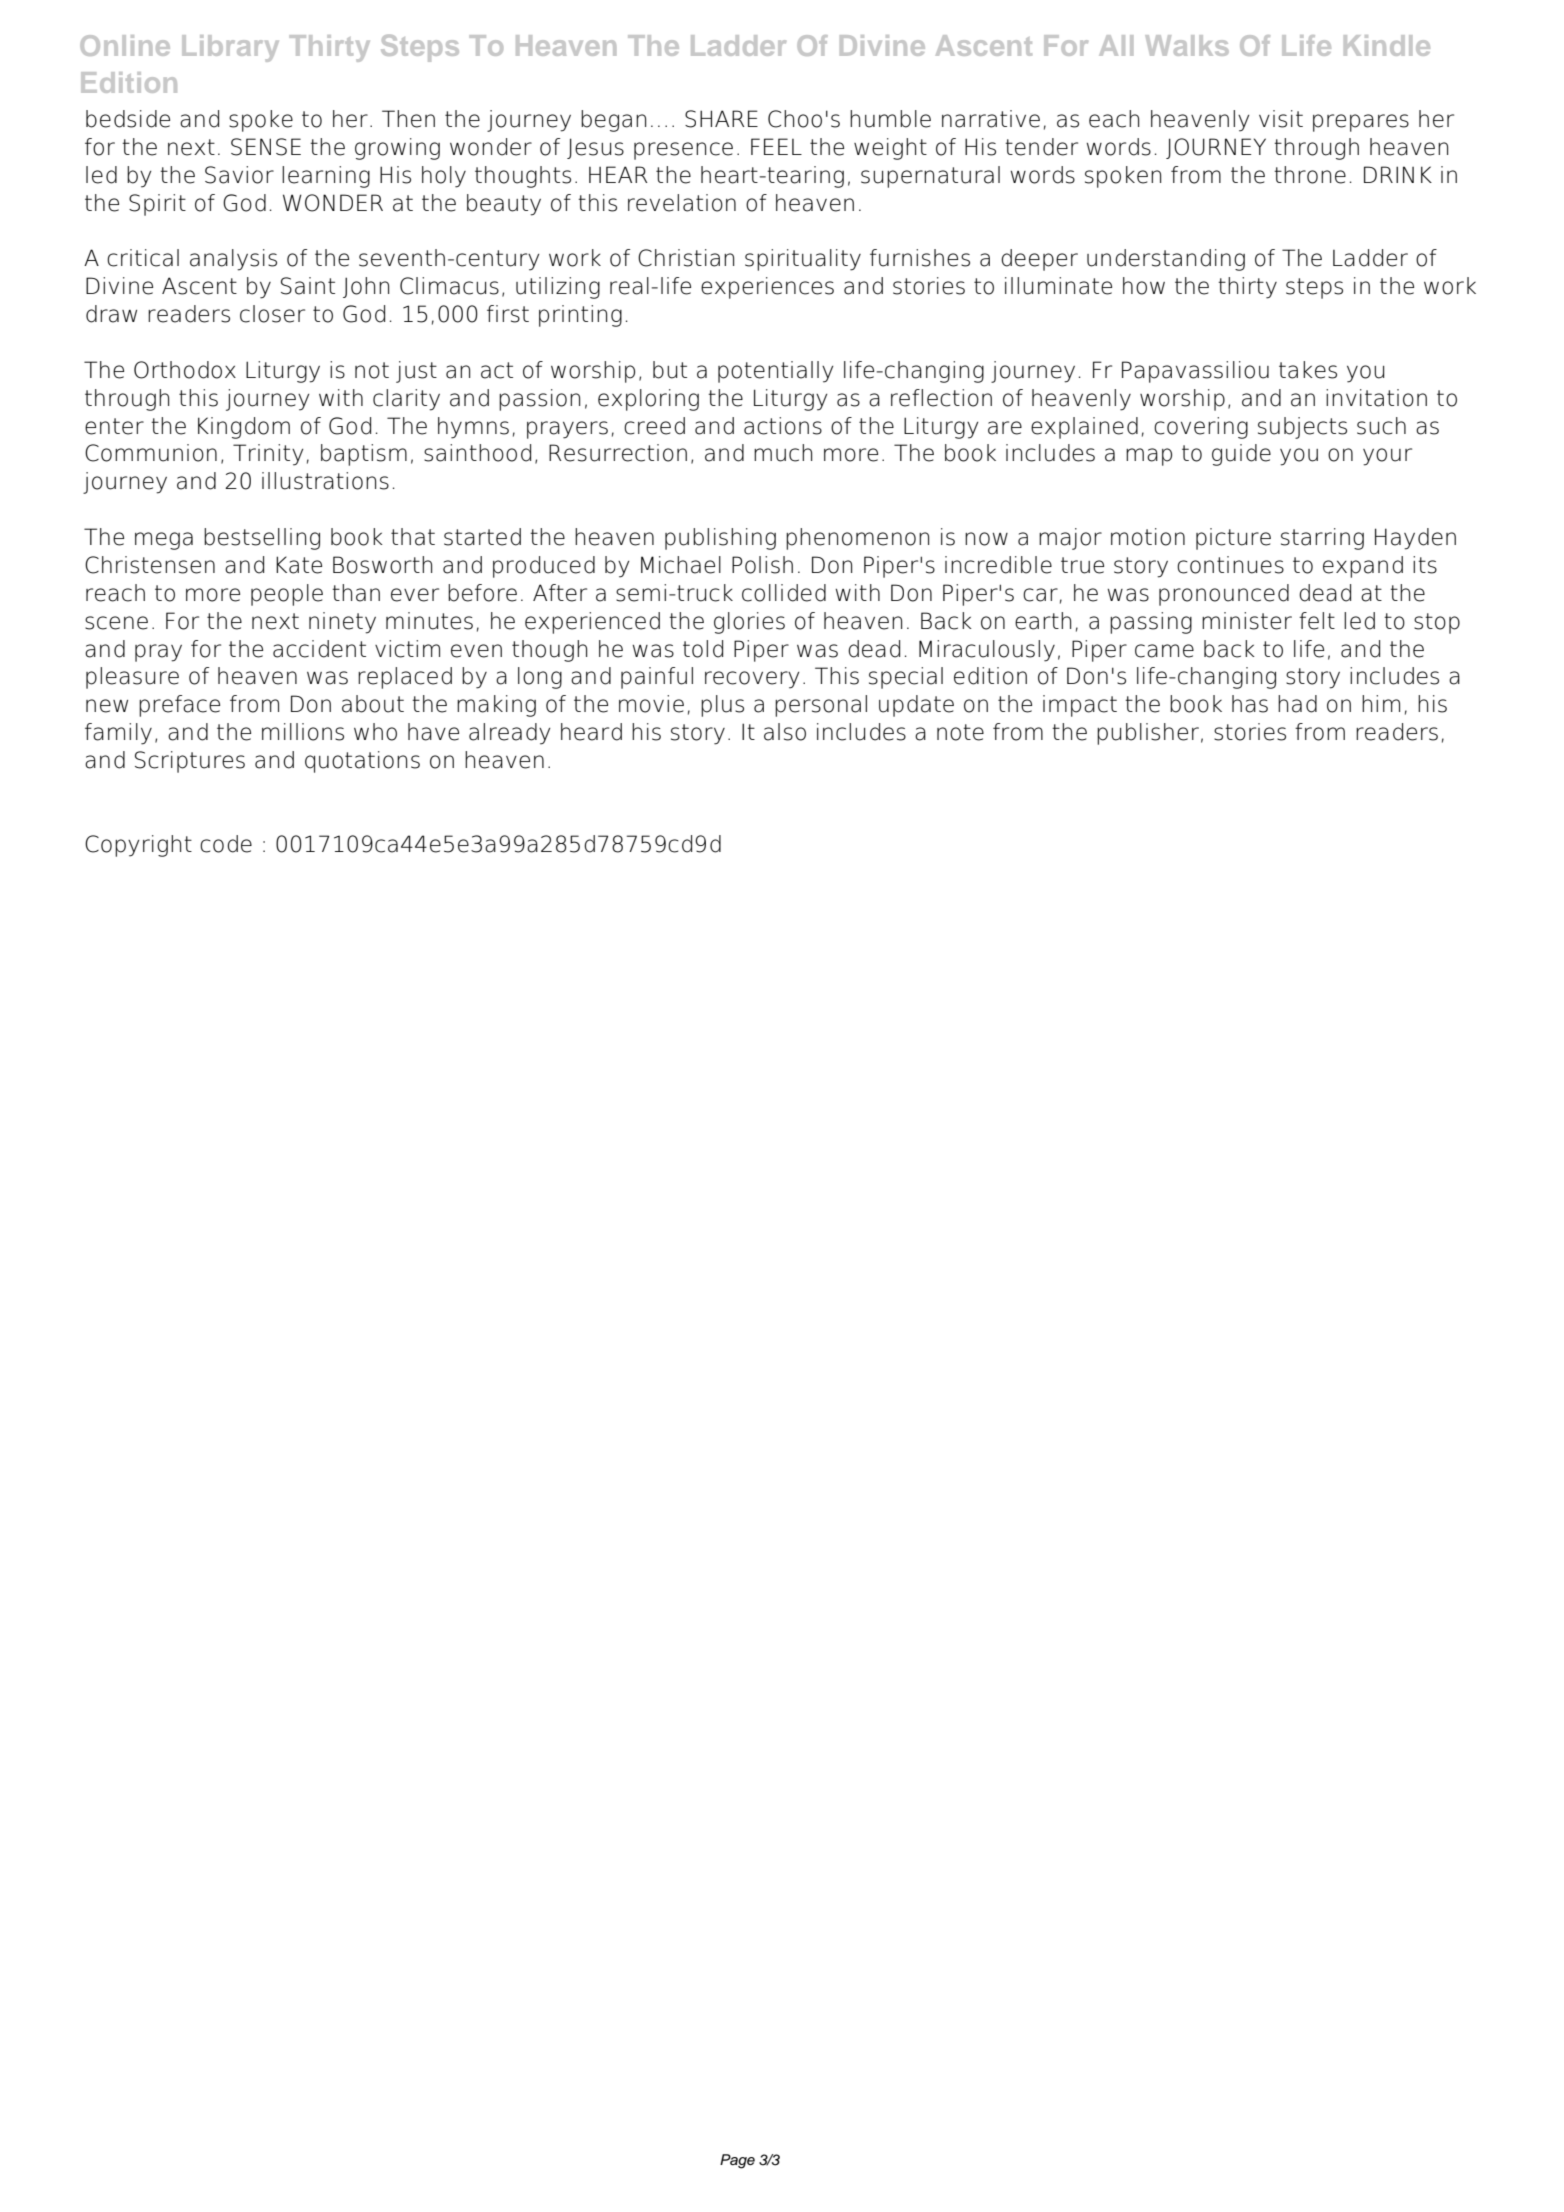 The height and width of the image is (2212, 1564). I want to click on code, so click(226, 844).
